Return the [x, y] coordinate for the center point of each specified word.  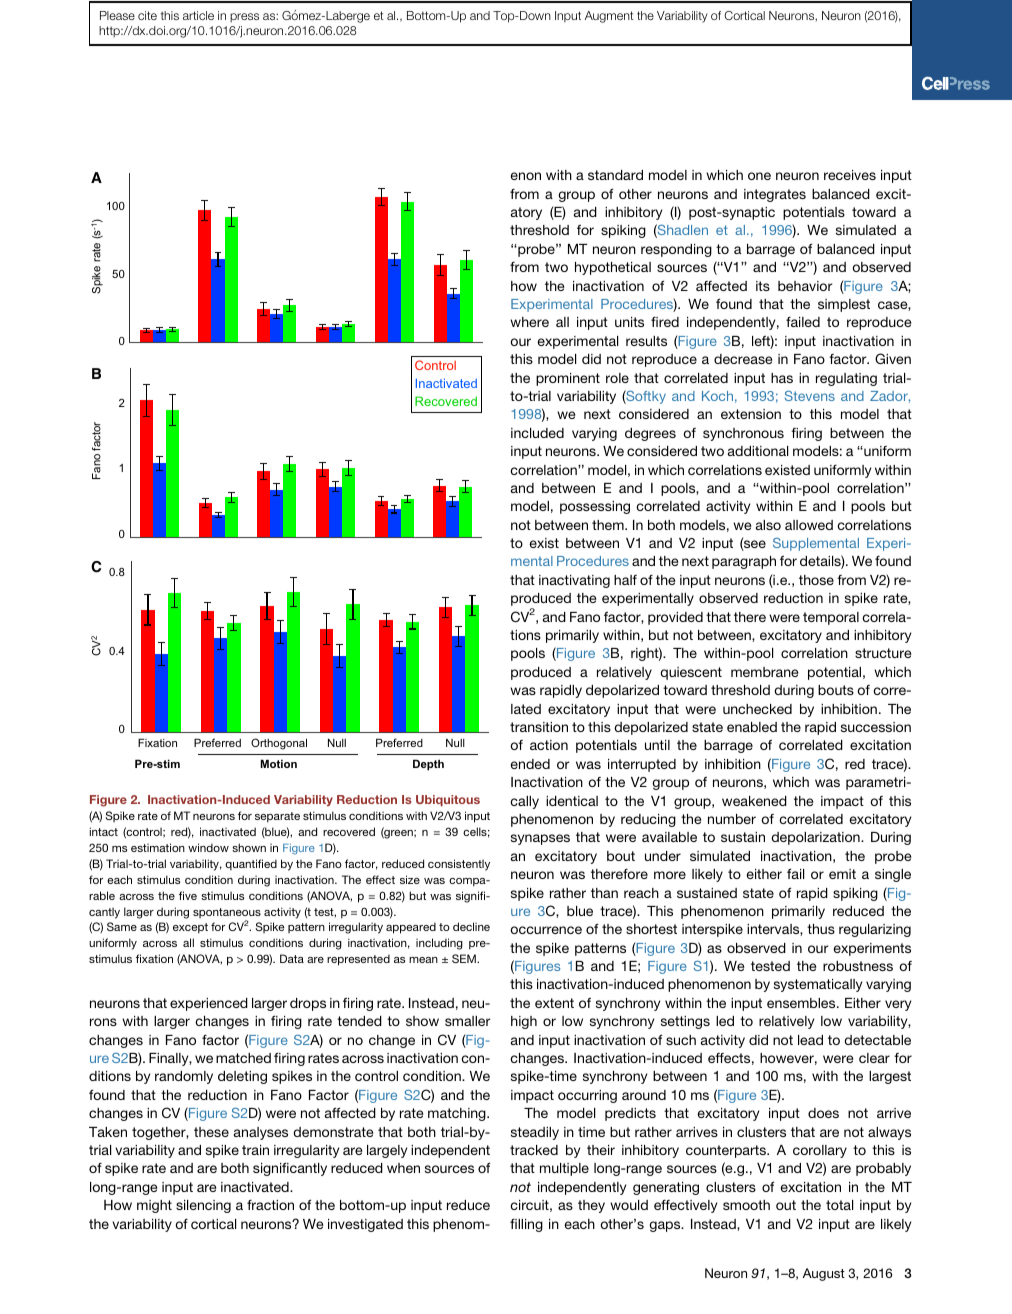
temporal [831, 618]
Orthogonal [279, 744]
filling [526, 1225]
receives [850, 175]
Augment [609, 17]
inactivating [574, 581]
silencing [203, 1206]
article [198, 15]
